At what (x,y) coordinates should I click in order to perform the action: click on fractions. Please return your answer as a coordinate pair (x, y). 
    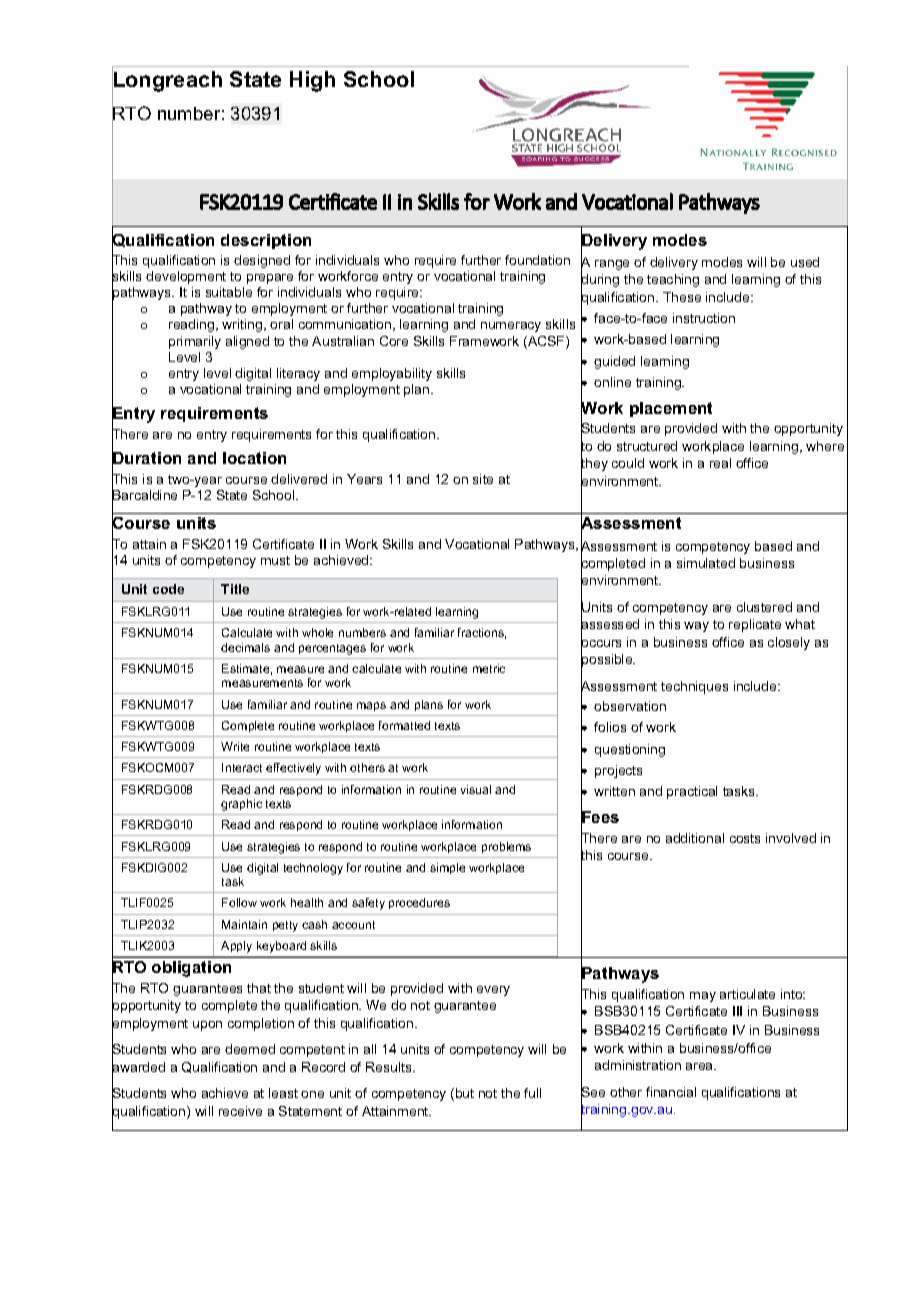
    Looking at the image, I should click on (482, 633).
